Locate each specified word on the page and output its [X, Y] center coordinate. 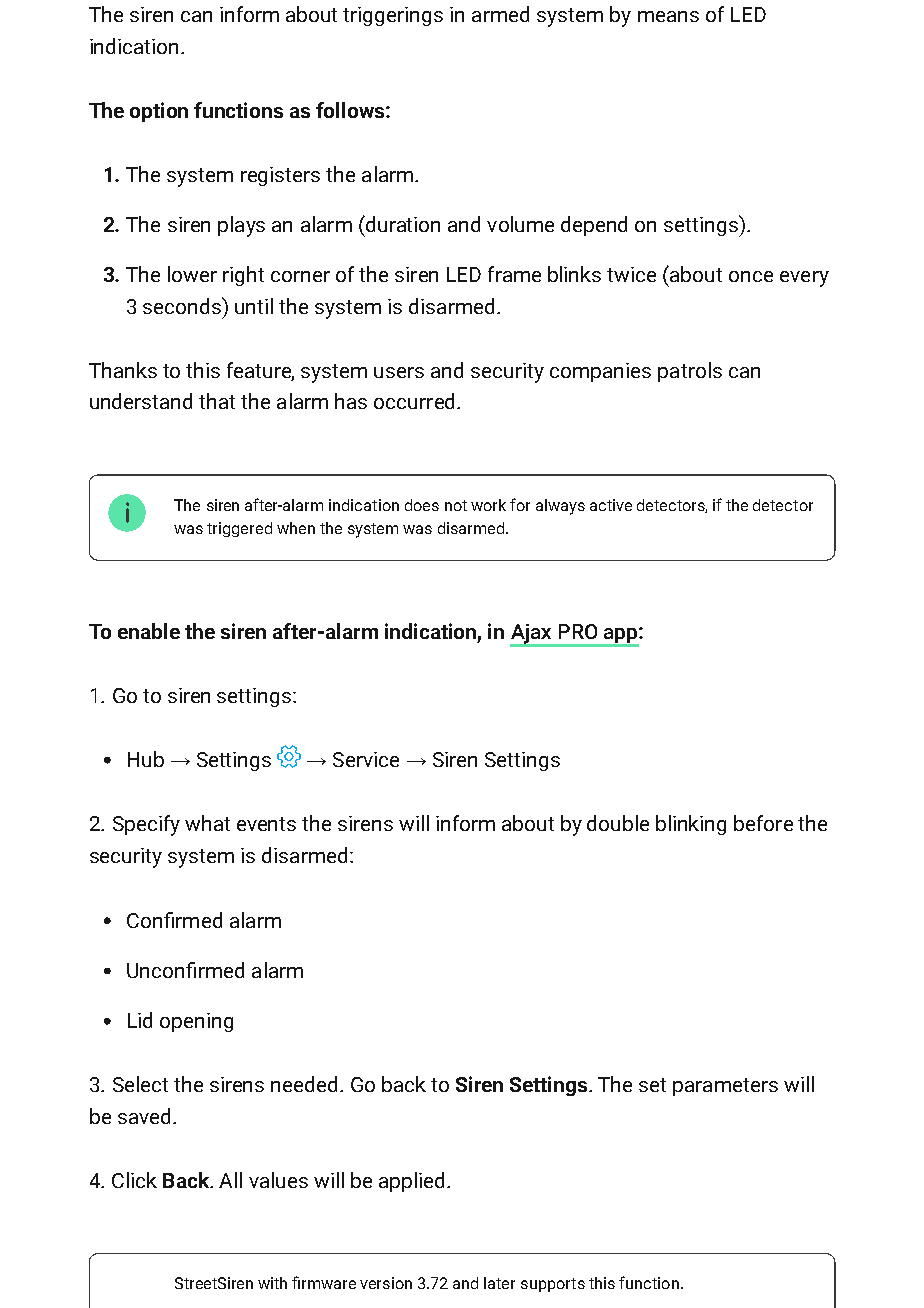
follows [351, 110]
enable [149, 631]
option [159, 112]
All [230, 1180]
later [499, 1283]
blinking [691, 825]
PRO [578, 631]
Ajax [532, 635]
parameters [725, 1087]
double [618, 823]
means [668, 16]
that [217, 401]
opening [196, 1022]
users [399, 372]
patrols [690, 372]
